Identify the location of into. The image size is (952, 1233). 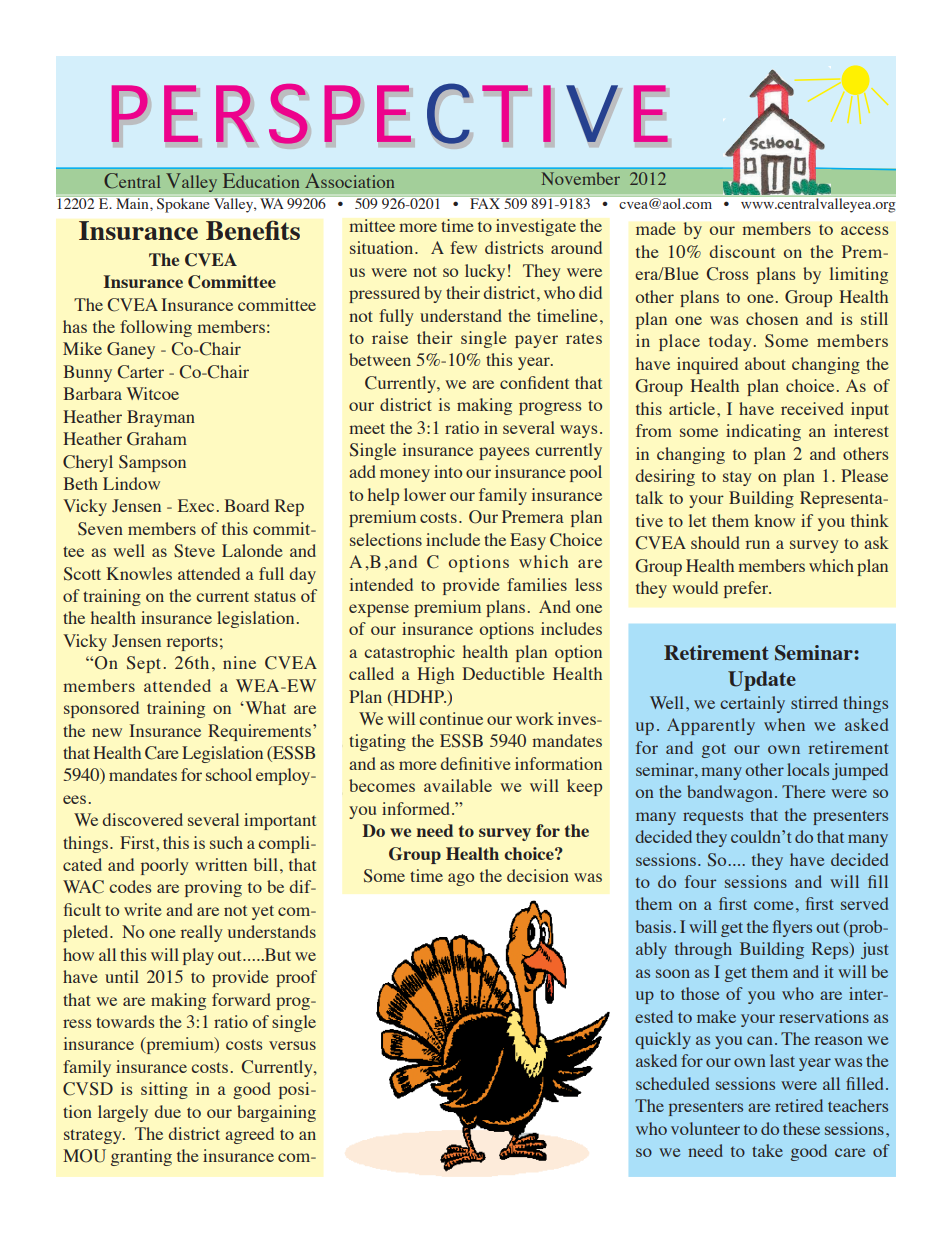
(448, 471).
